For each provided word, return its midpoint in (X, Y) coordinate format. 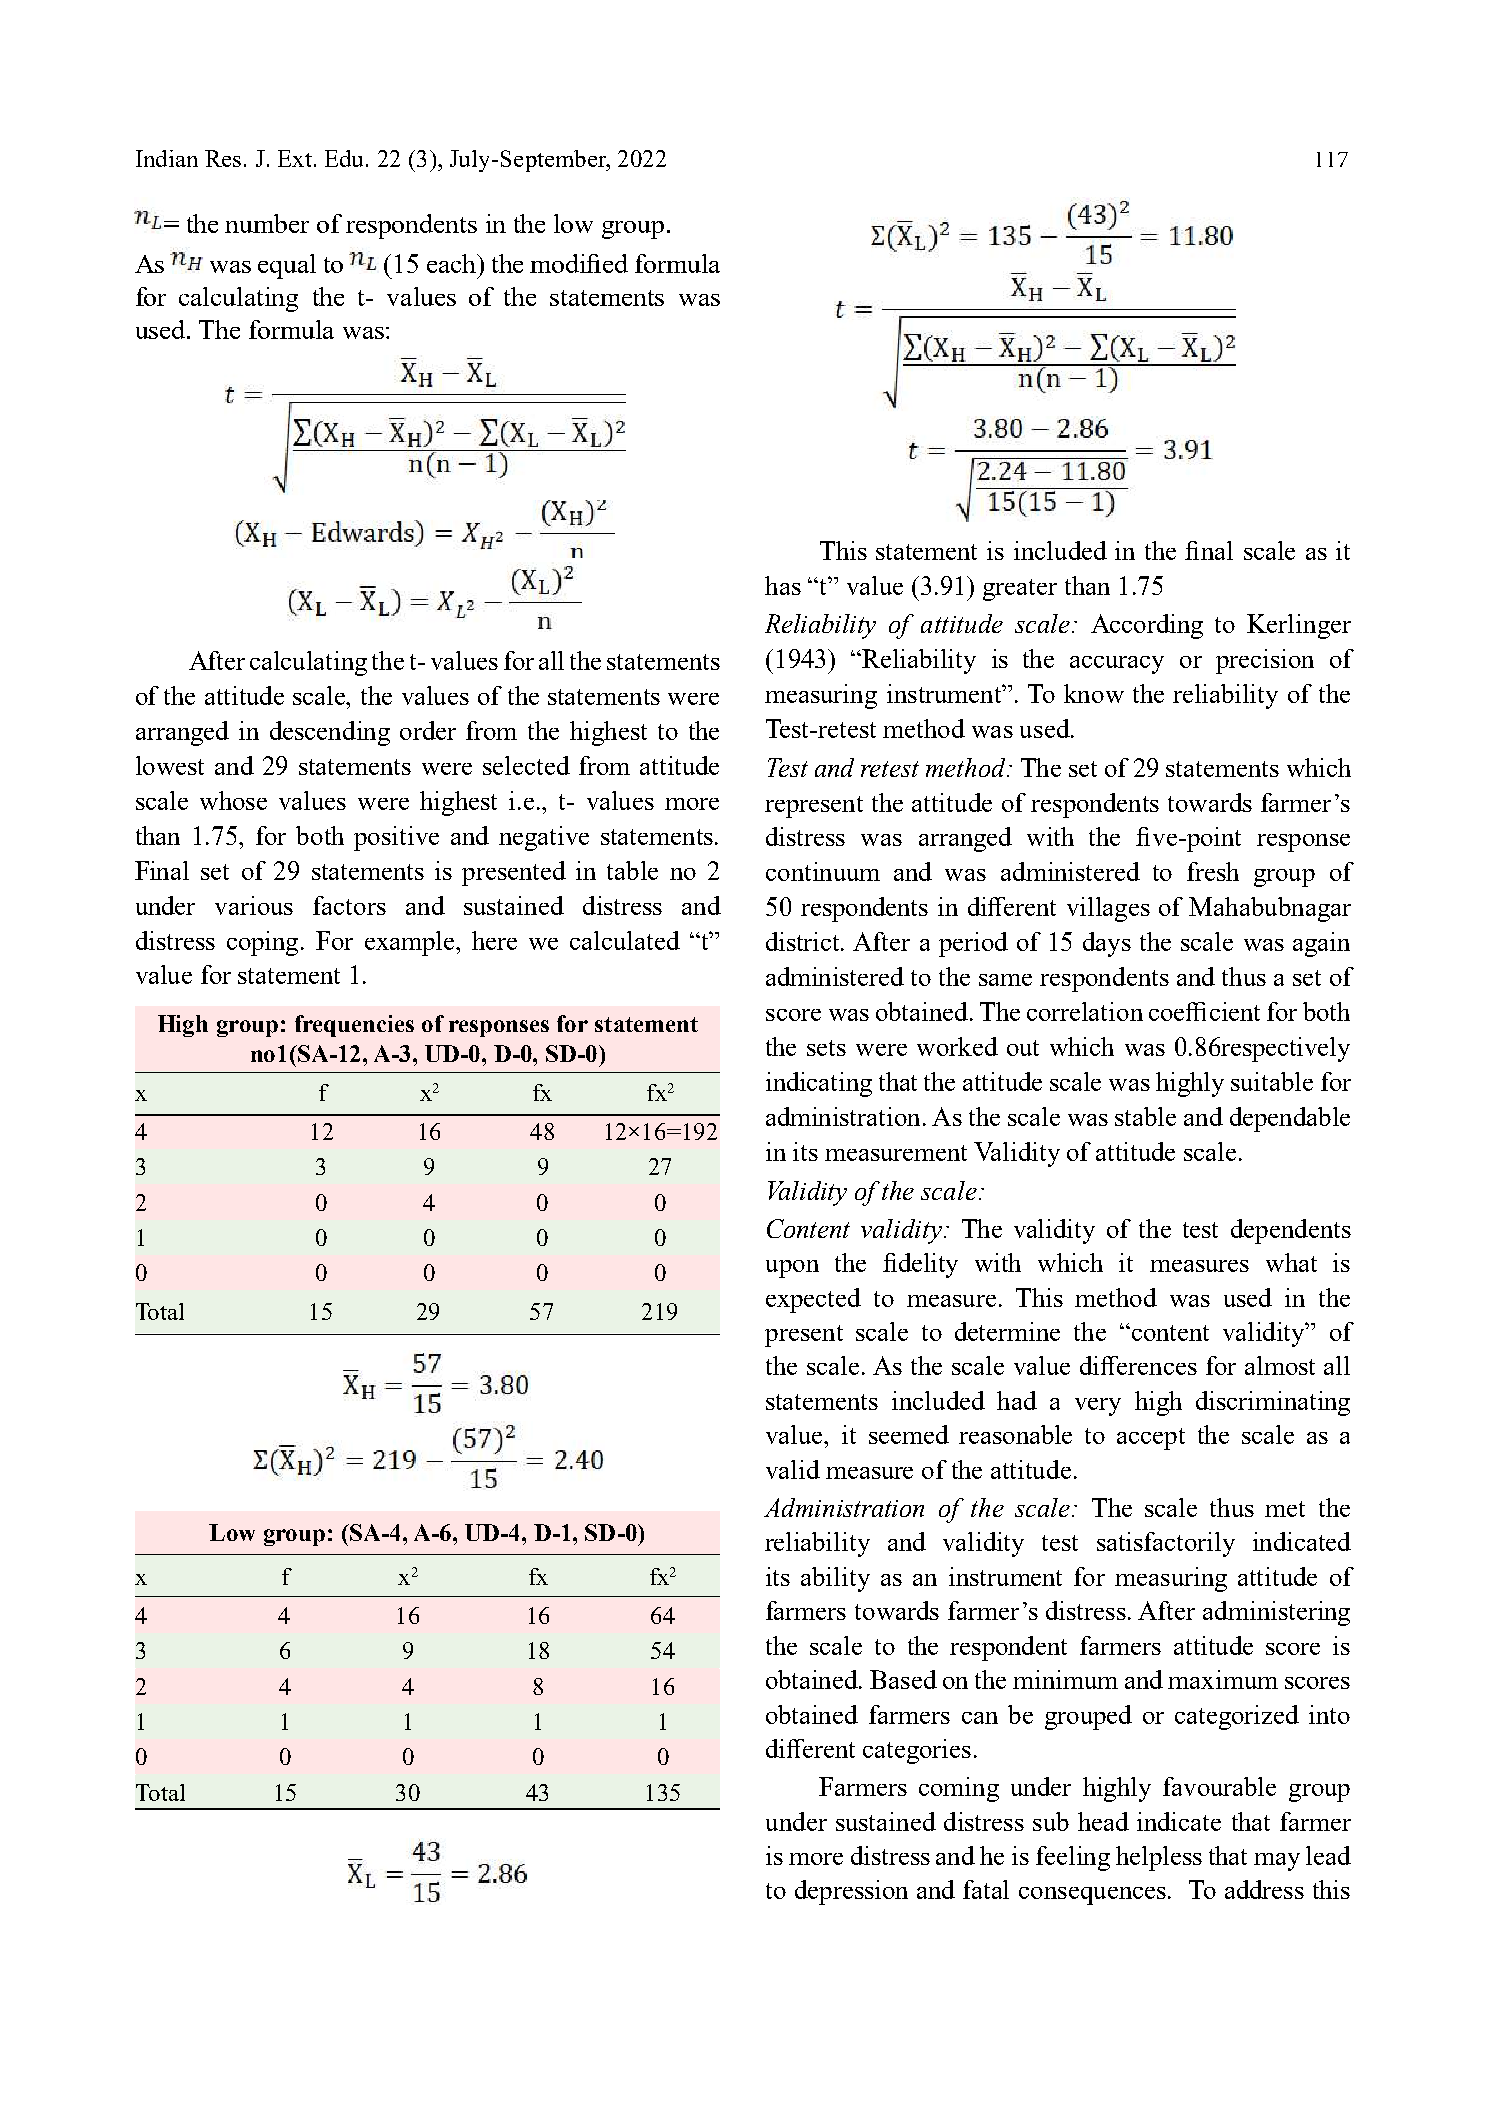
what (1291, 1262)
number (267, 223)
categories (917, 1751)
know (1094, 693)
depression (851, 1892)
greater (1020, 590)
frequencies (354, 1026)
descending (330, 733)
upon (792, 1269)
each (453, 263)
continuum (823, 871)
